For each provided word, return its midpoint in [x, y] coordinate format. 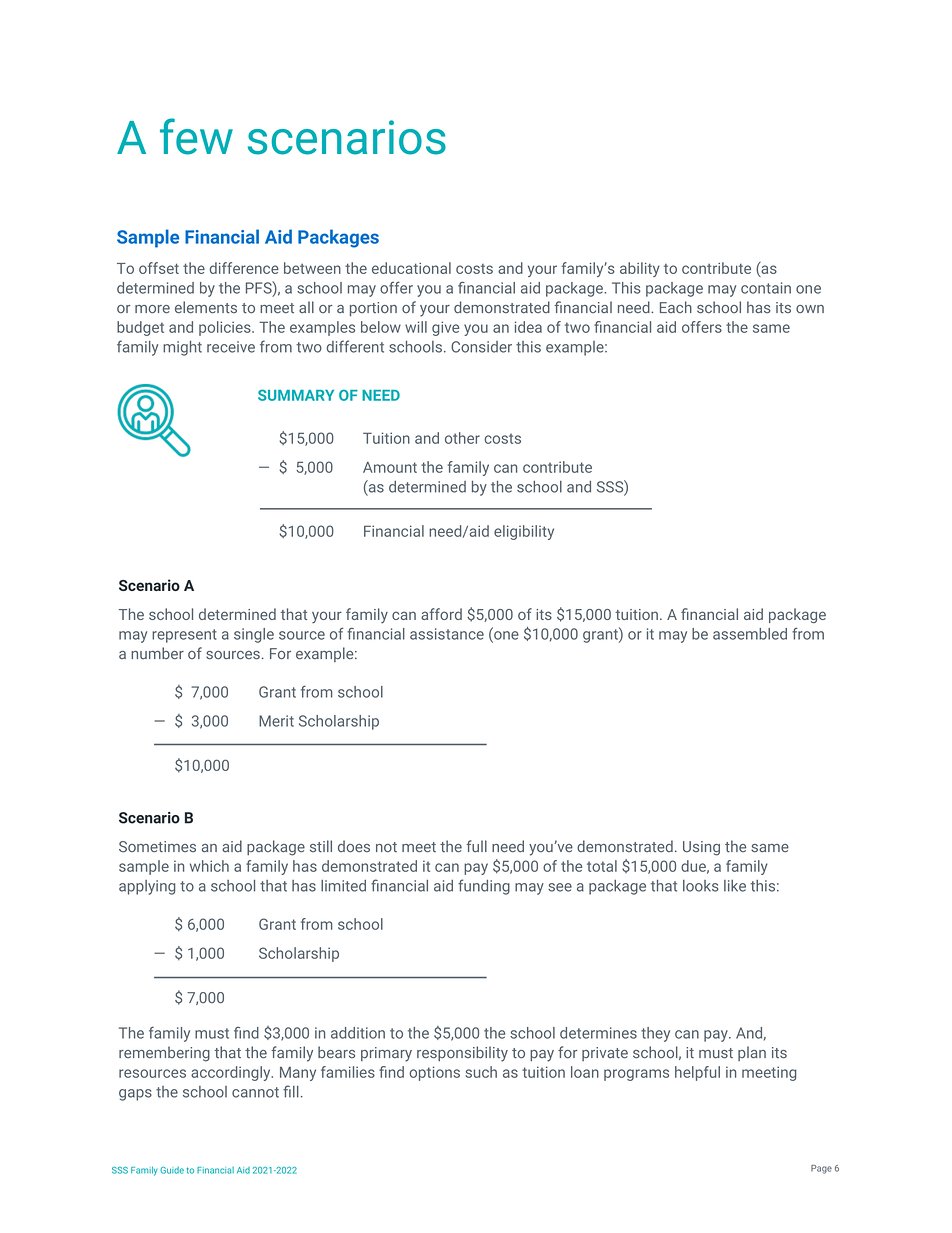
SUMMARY [296, 395]
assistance [447, 634]
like [735, 886]
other [462, 438]
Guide [172, 1170]
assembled [750, 634]
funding [484, 887]
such [481, 1072]
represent [184, 636]
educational [411, 268]
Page [821, 1169]
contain [766, 288]
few [196, 136]
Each [676, 307]
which [209, 866]
